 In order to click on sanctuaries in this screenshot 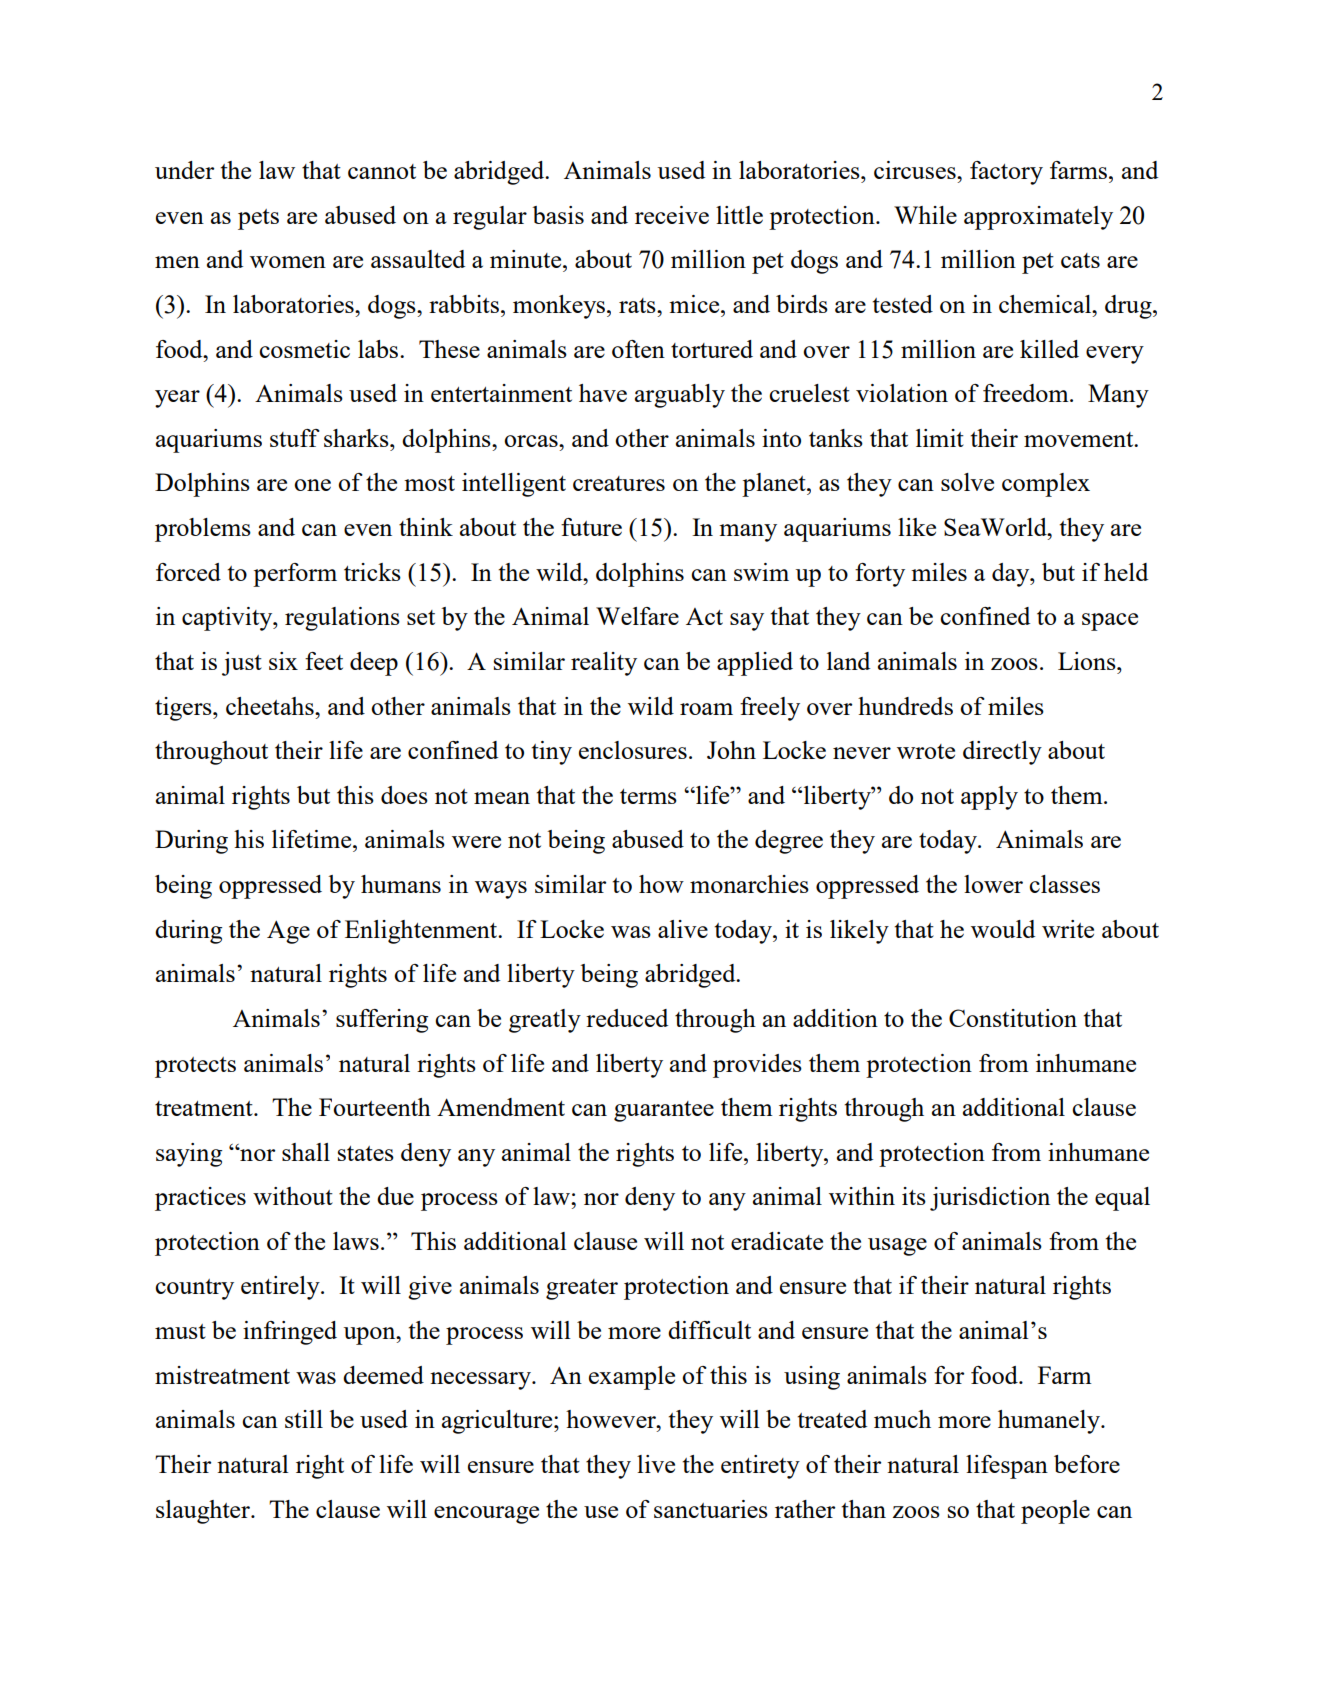, I will do `click(711, 1509)`.
